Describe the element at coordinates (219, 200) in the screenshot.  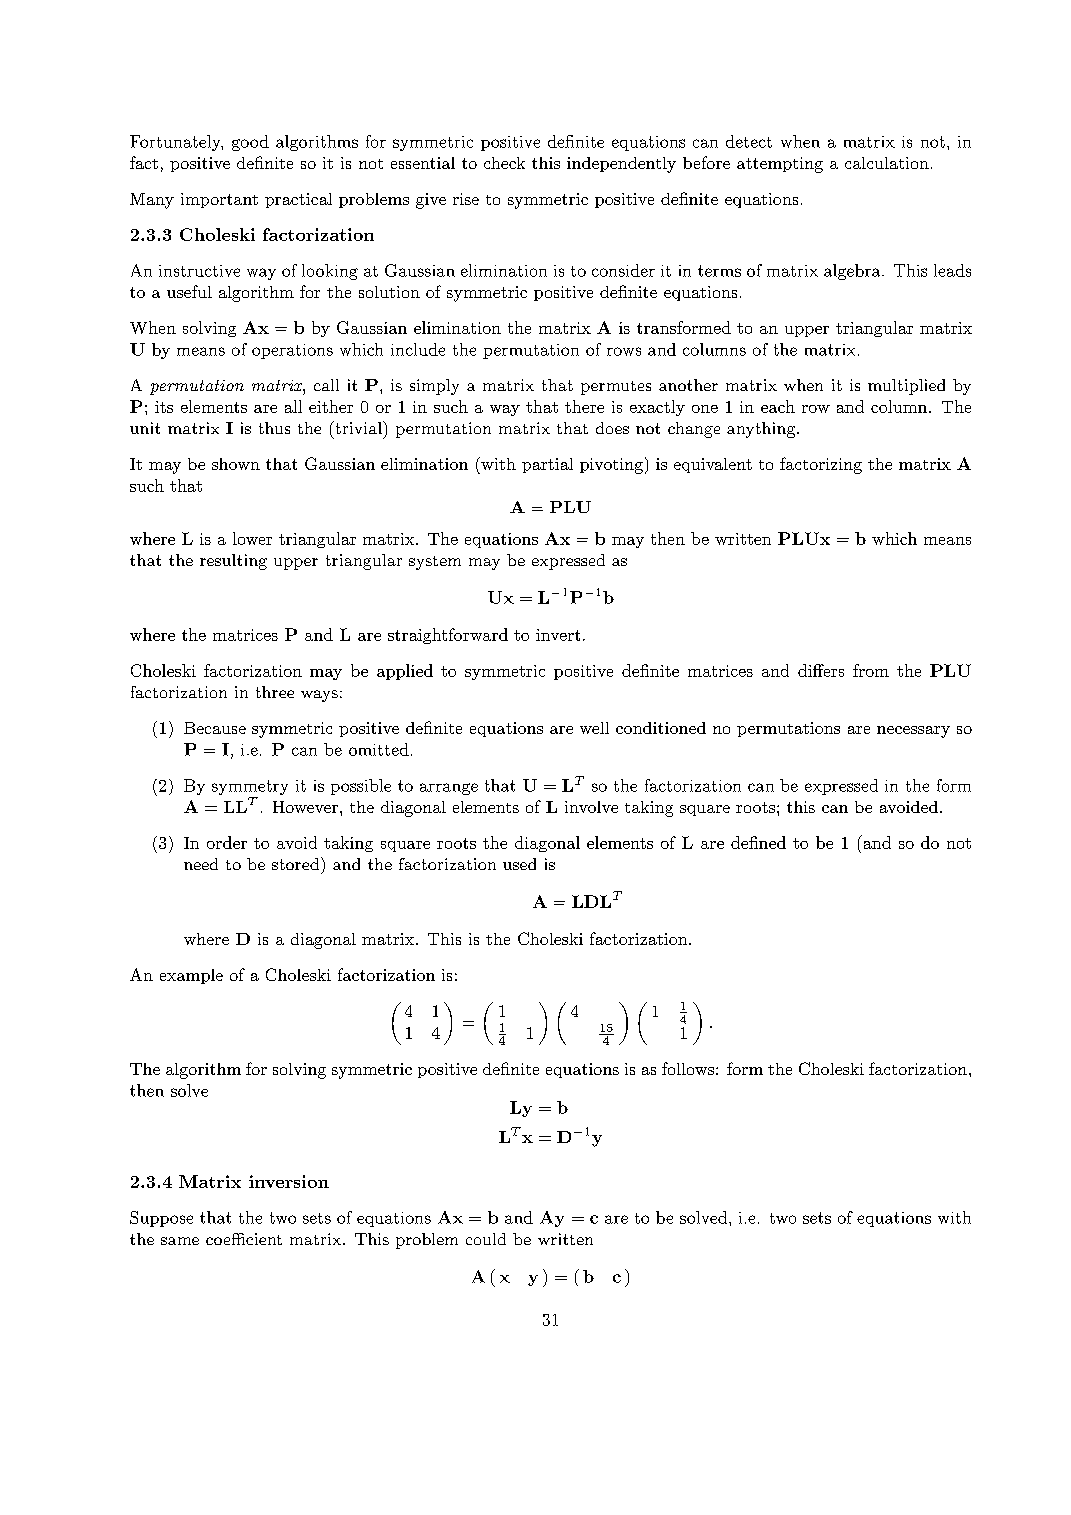
I see `important` at that location.
